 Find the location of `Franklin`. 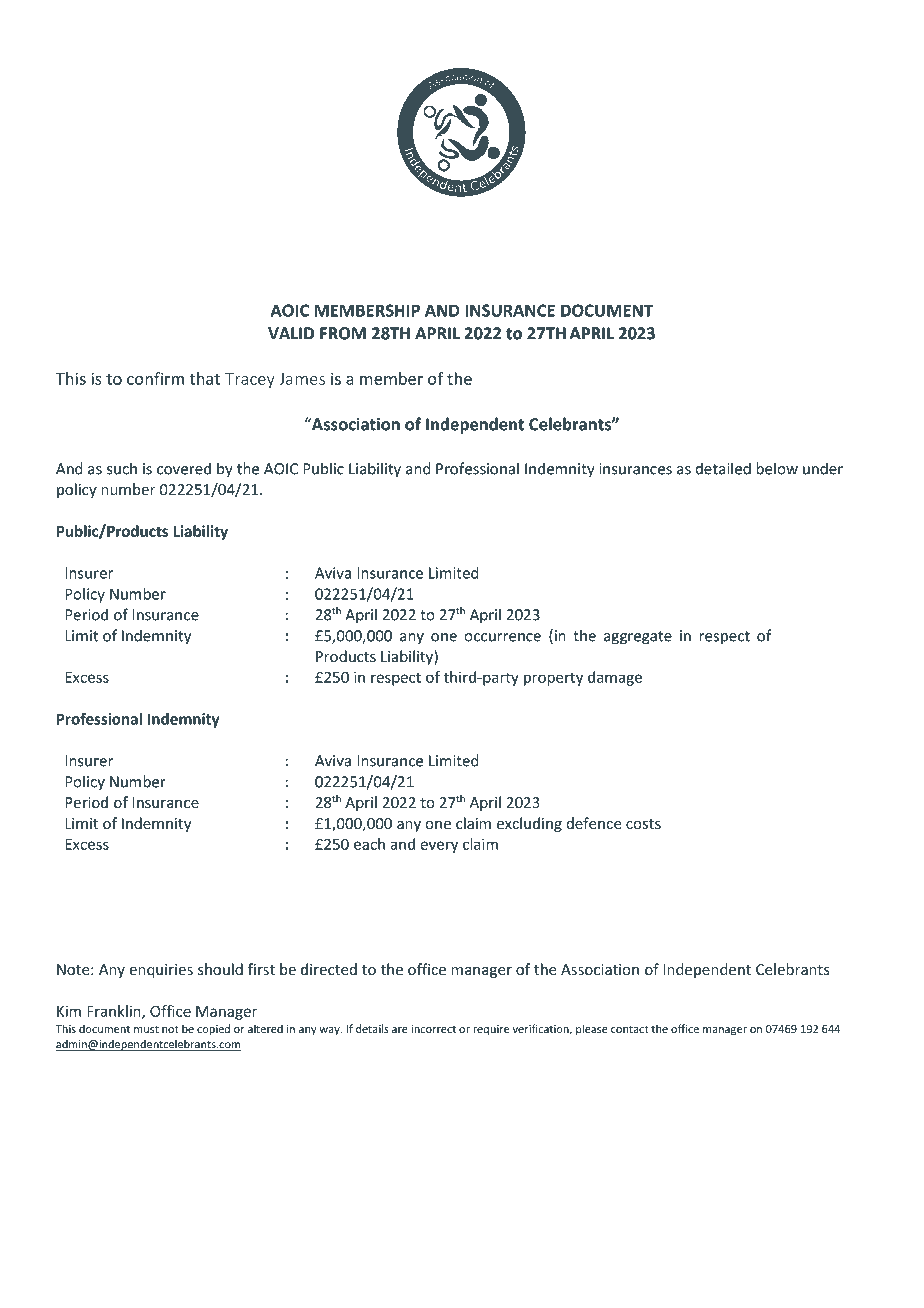

Franklin is located at coordinates (115, 1012).
